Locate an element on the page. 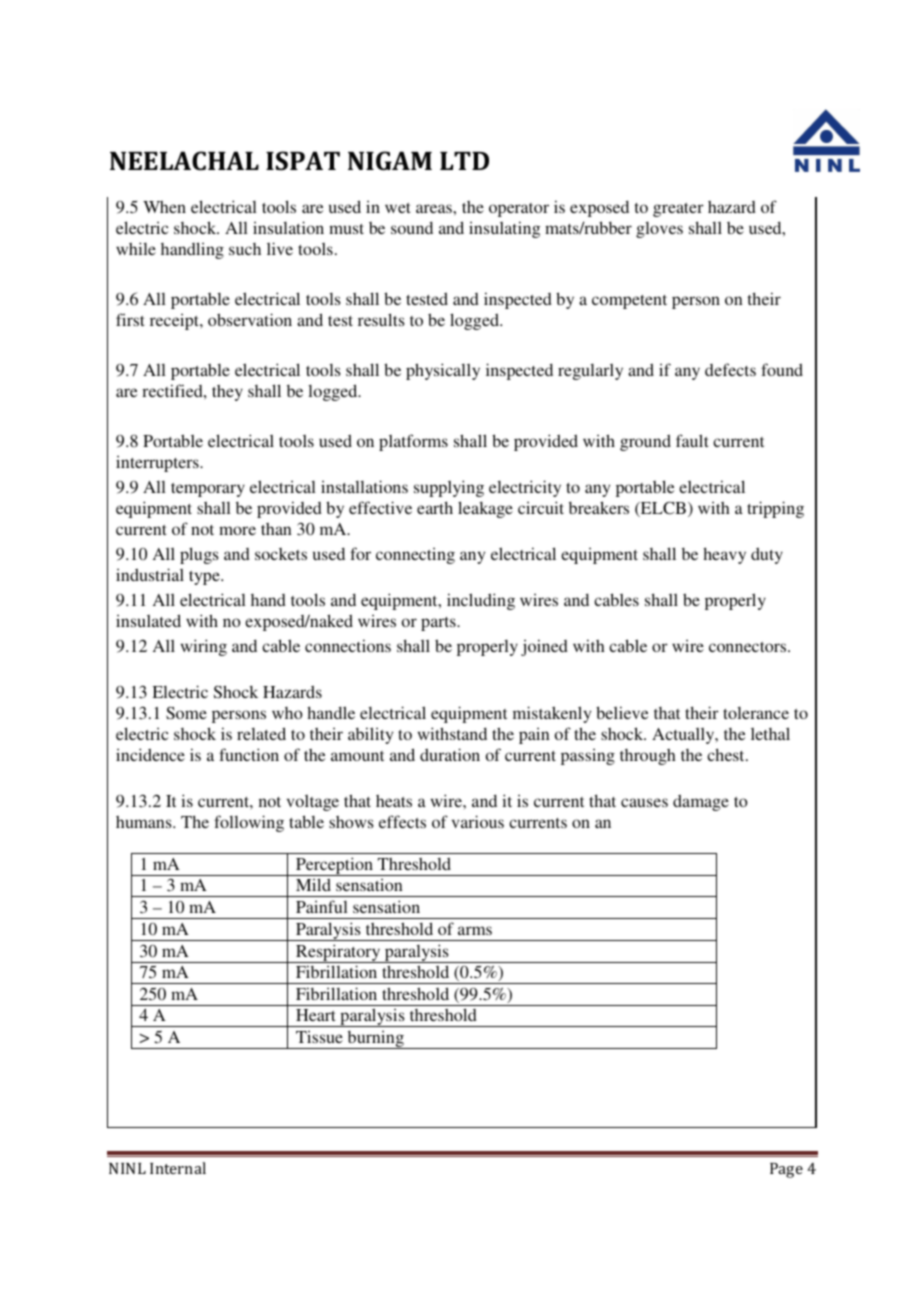  areas is located at coordinates (435, 208).
